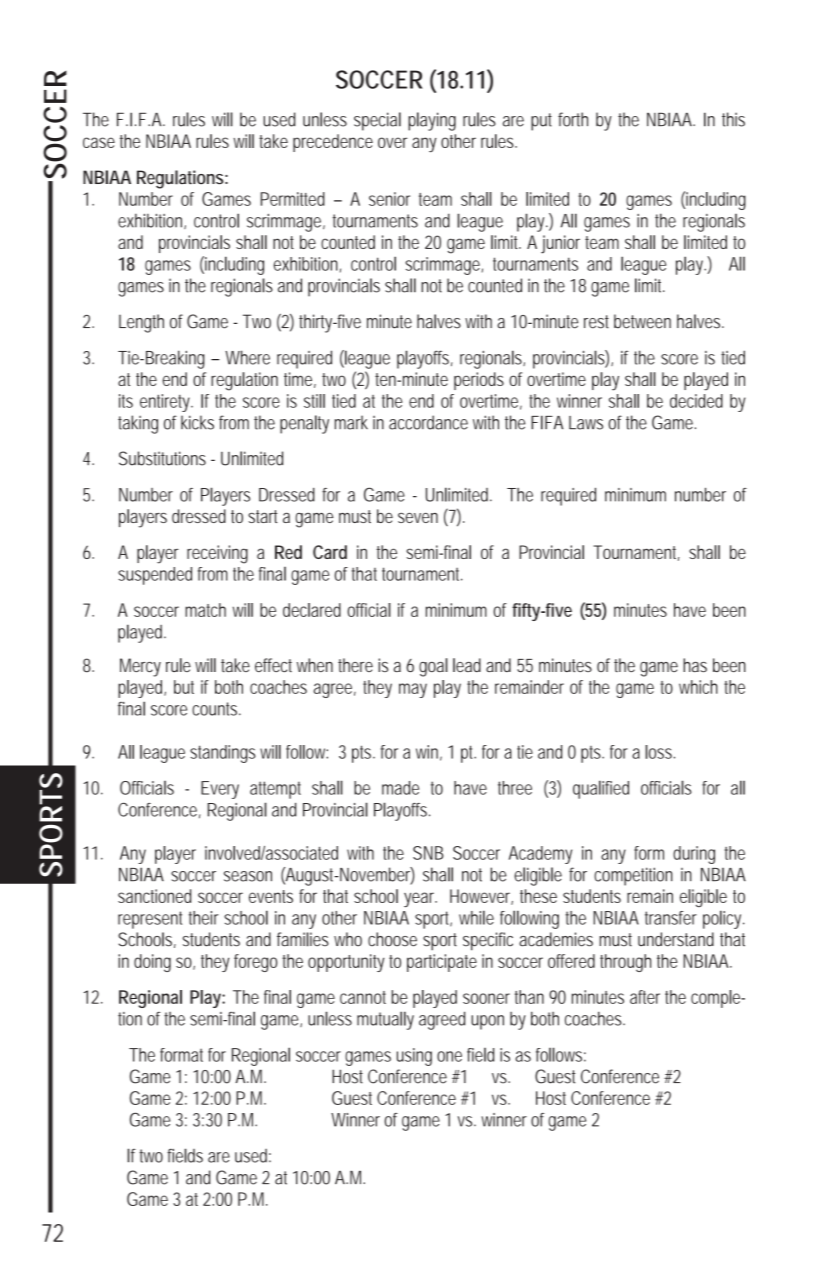  Describe the element at coordinates (601, 789) in the screenshot. I see `qualified` at that location.
